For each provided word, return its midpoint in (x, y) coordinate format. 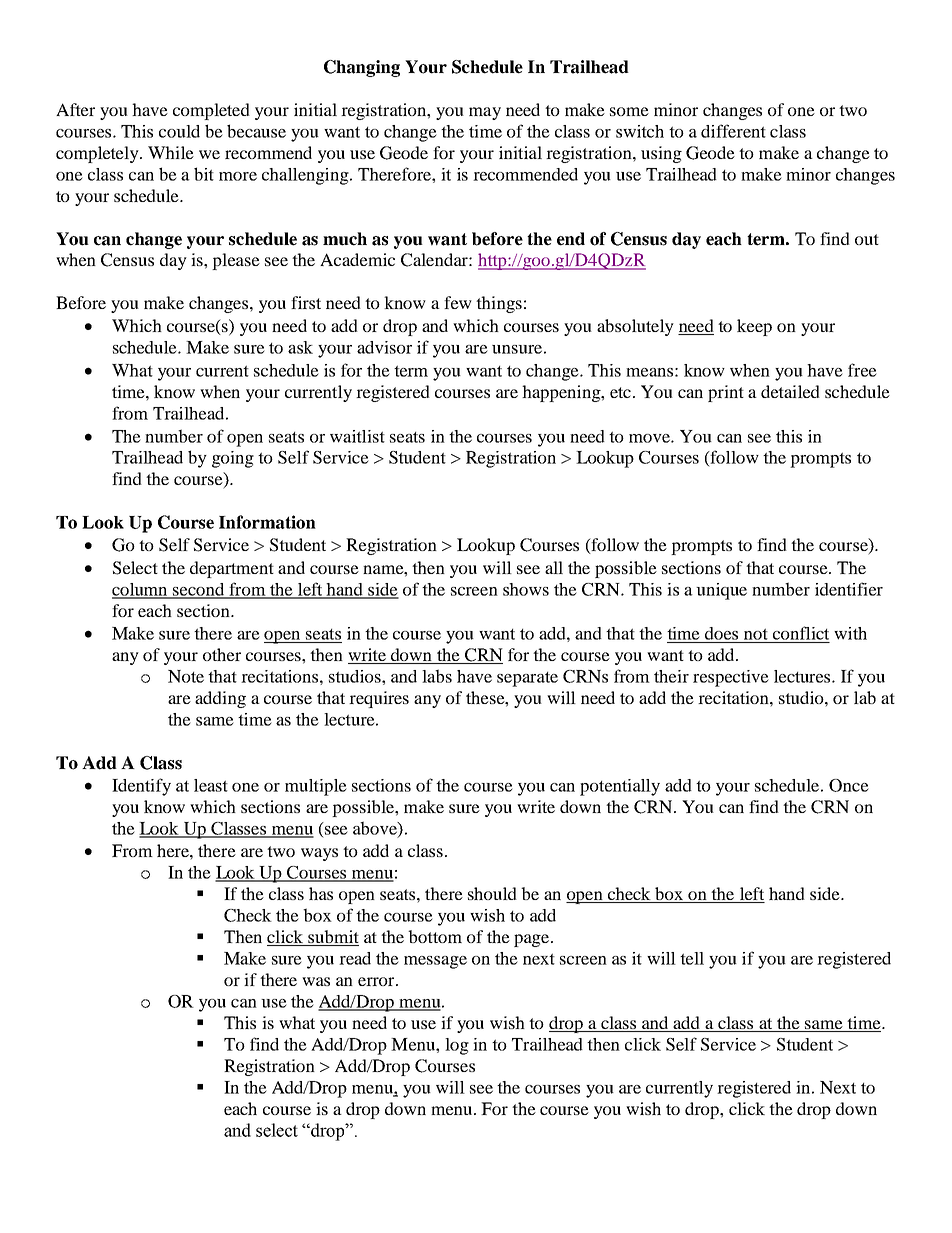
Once (849, 785)
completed (211, 111)
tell (692, 958)
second (199, 590)
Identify (141, 787)
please (236, 261)
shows (526, 589)
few (458, 302)
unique (721, 591)
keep (754, 327)
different (733, 131)
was (316, 981)
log (457, 1046)
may (485, 113)
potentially (620, 787)
